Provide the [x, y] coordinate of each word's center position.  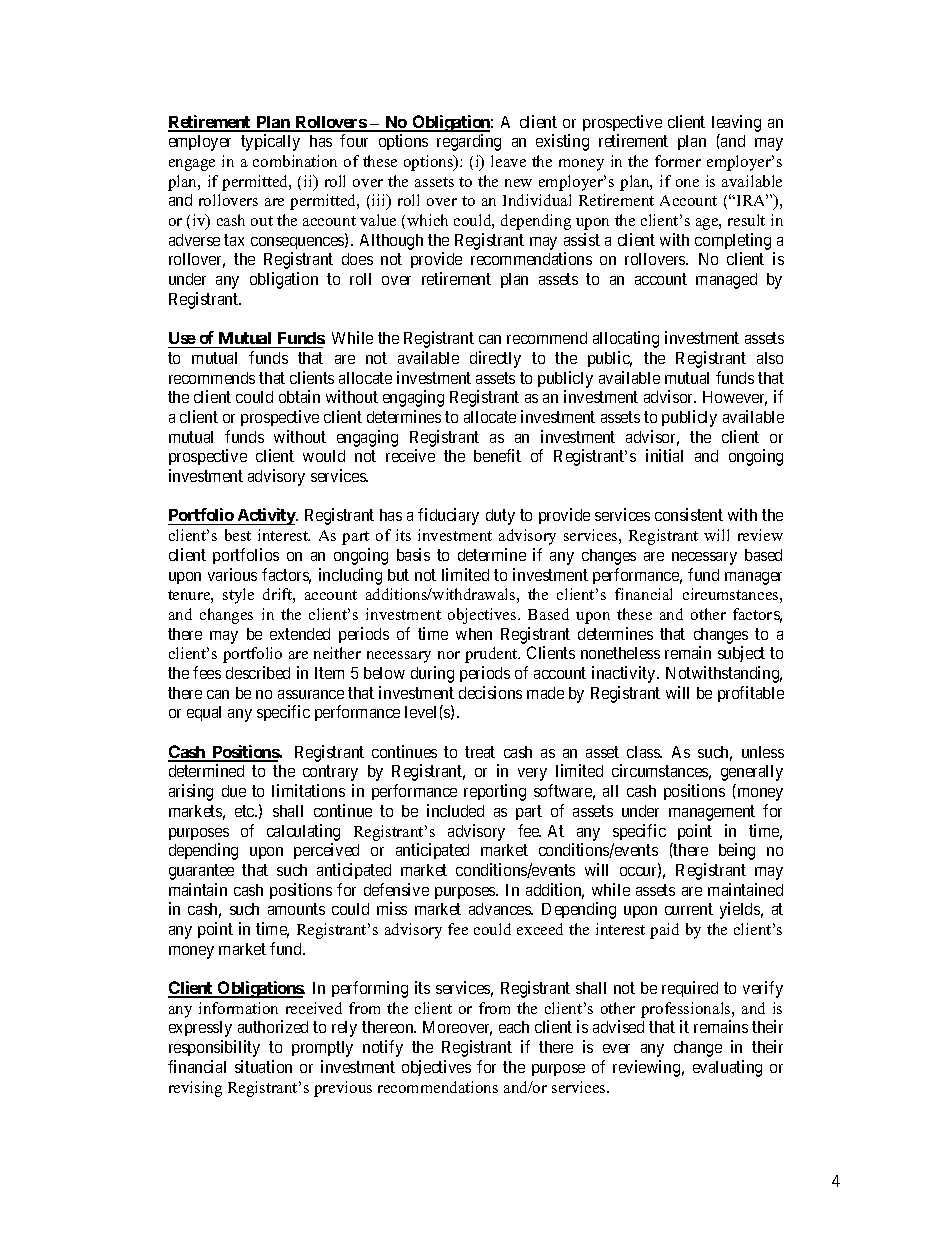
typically [270, 142]
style [238, 596]
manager [753, 578]
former [678, 161]
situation [263, 1066]
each [514, 1027]
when [474, 634]
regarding [469, 142]
